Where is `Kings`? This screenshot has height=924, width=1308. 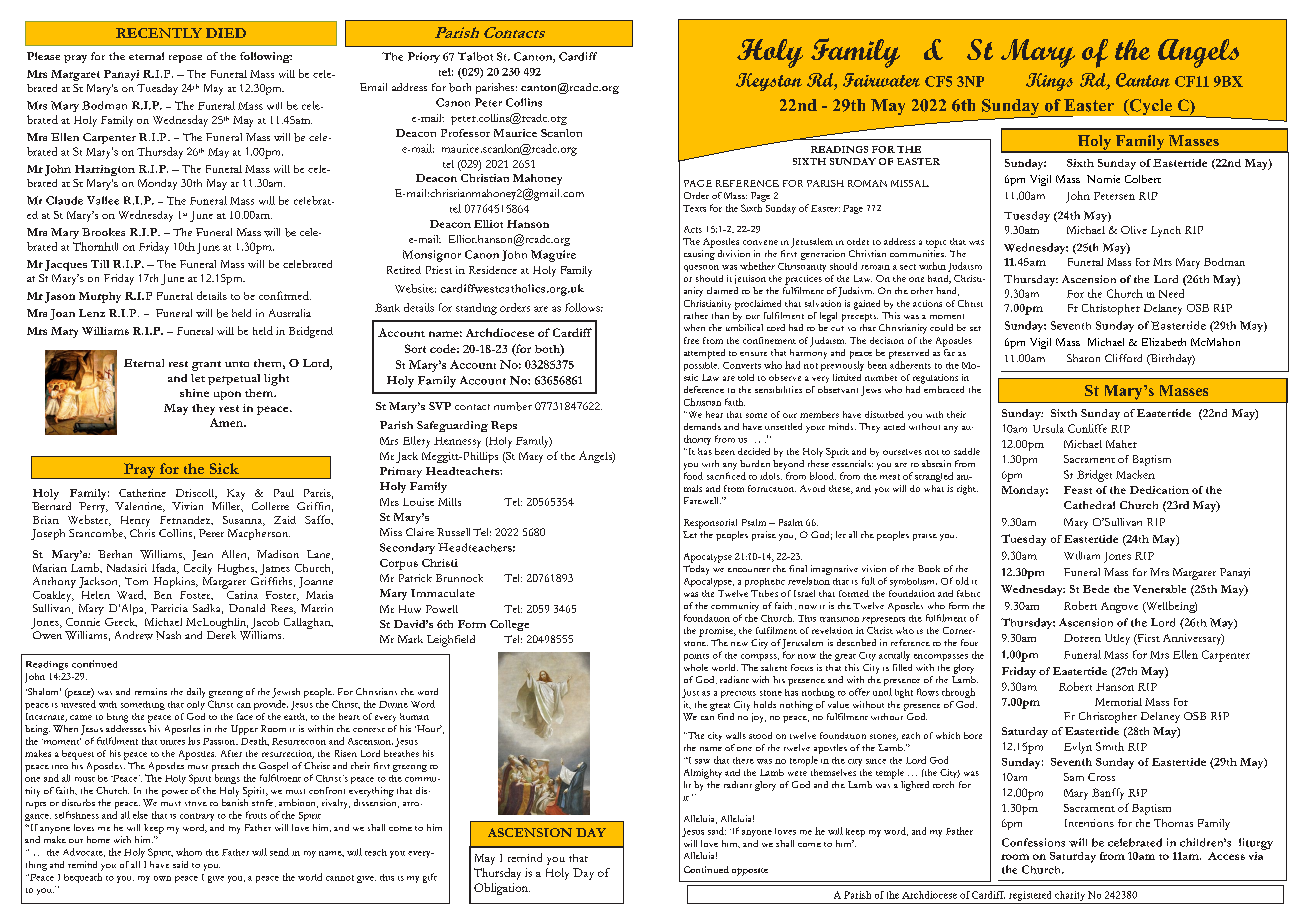
Kings is located at coordinates (1049, 82).
